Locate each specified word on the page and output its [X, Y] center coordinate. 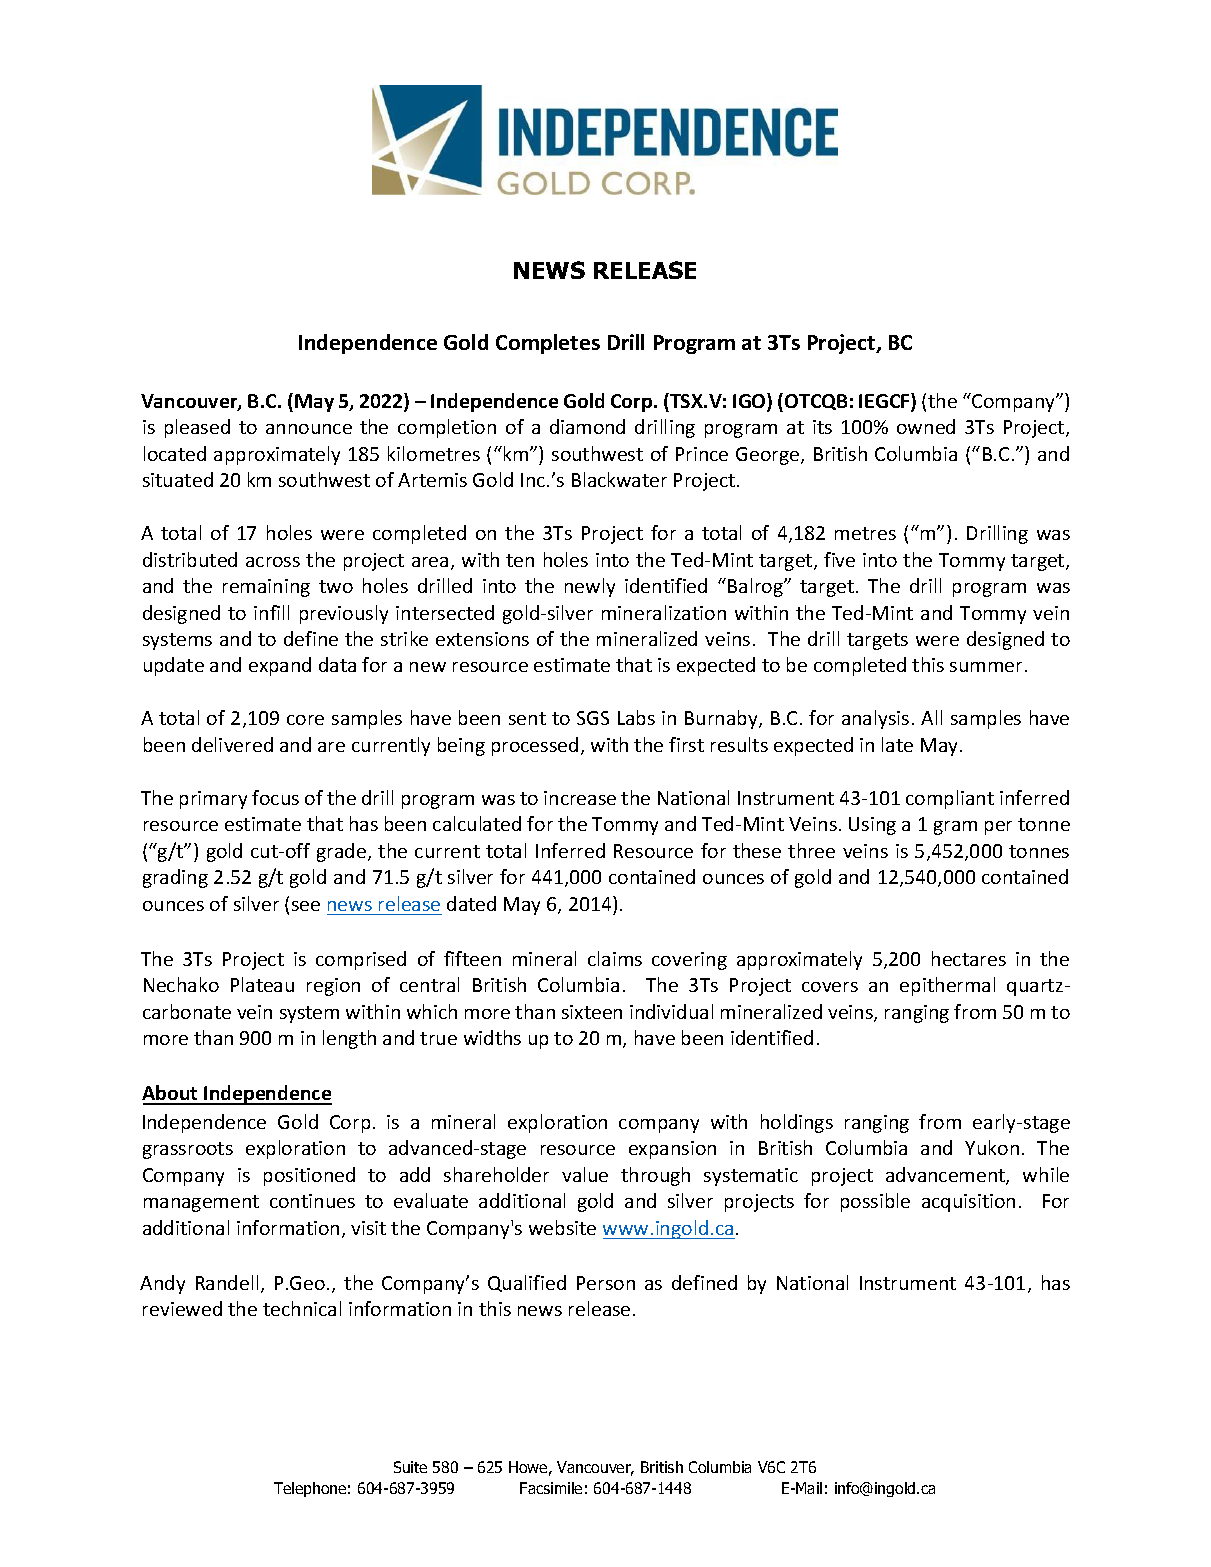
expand [280, 666]
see [306, 906]
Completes [548, 344]
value [585, 1174]
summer [986, 667]
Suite [410, 1467]
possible [875, 1202]
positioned [309, 1176]
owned [926, 426]
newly [590, 587]
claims [615, 958]
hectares [969, 958]
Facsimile [551, 1488]
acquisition [968, 1203]
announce [309, 429]
